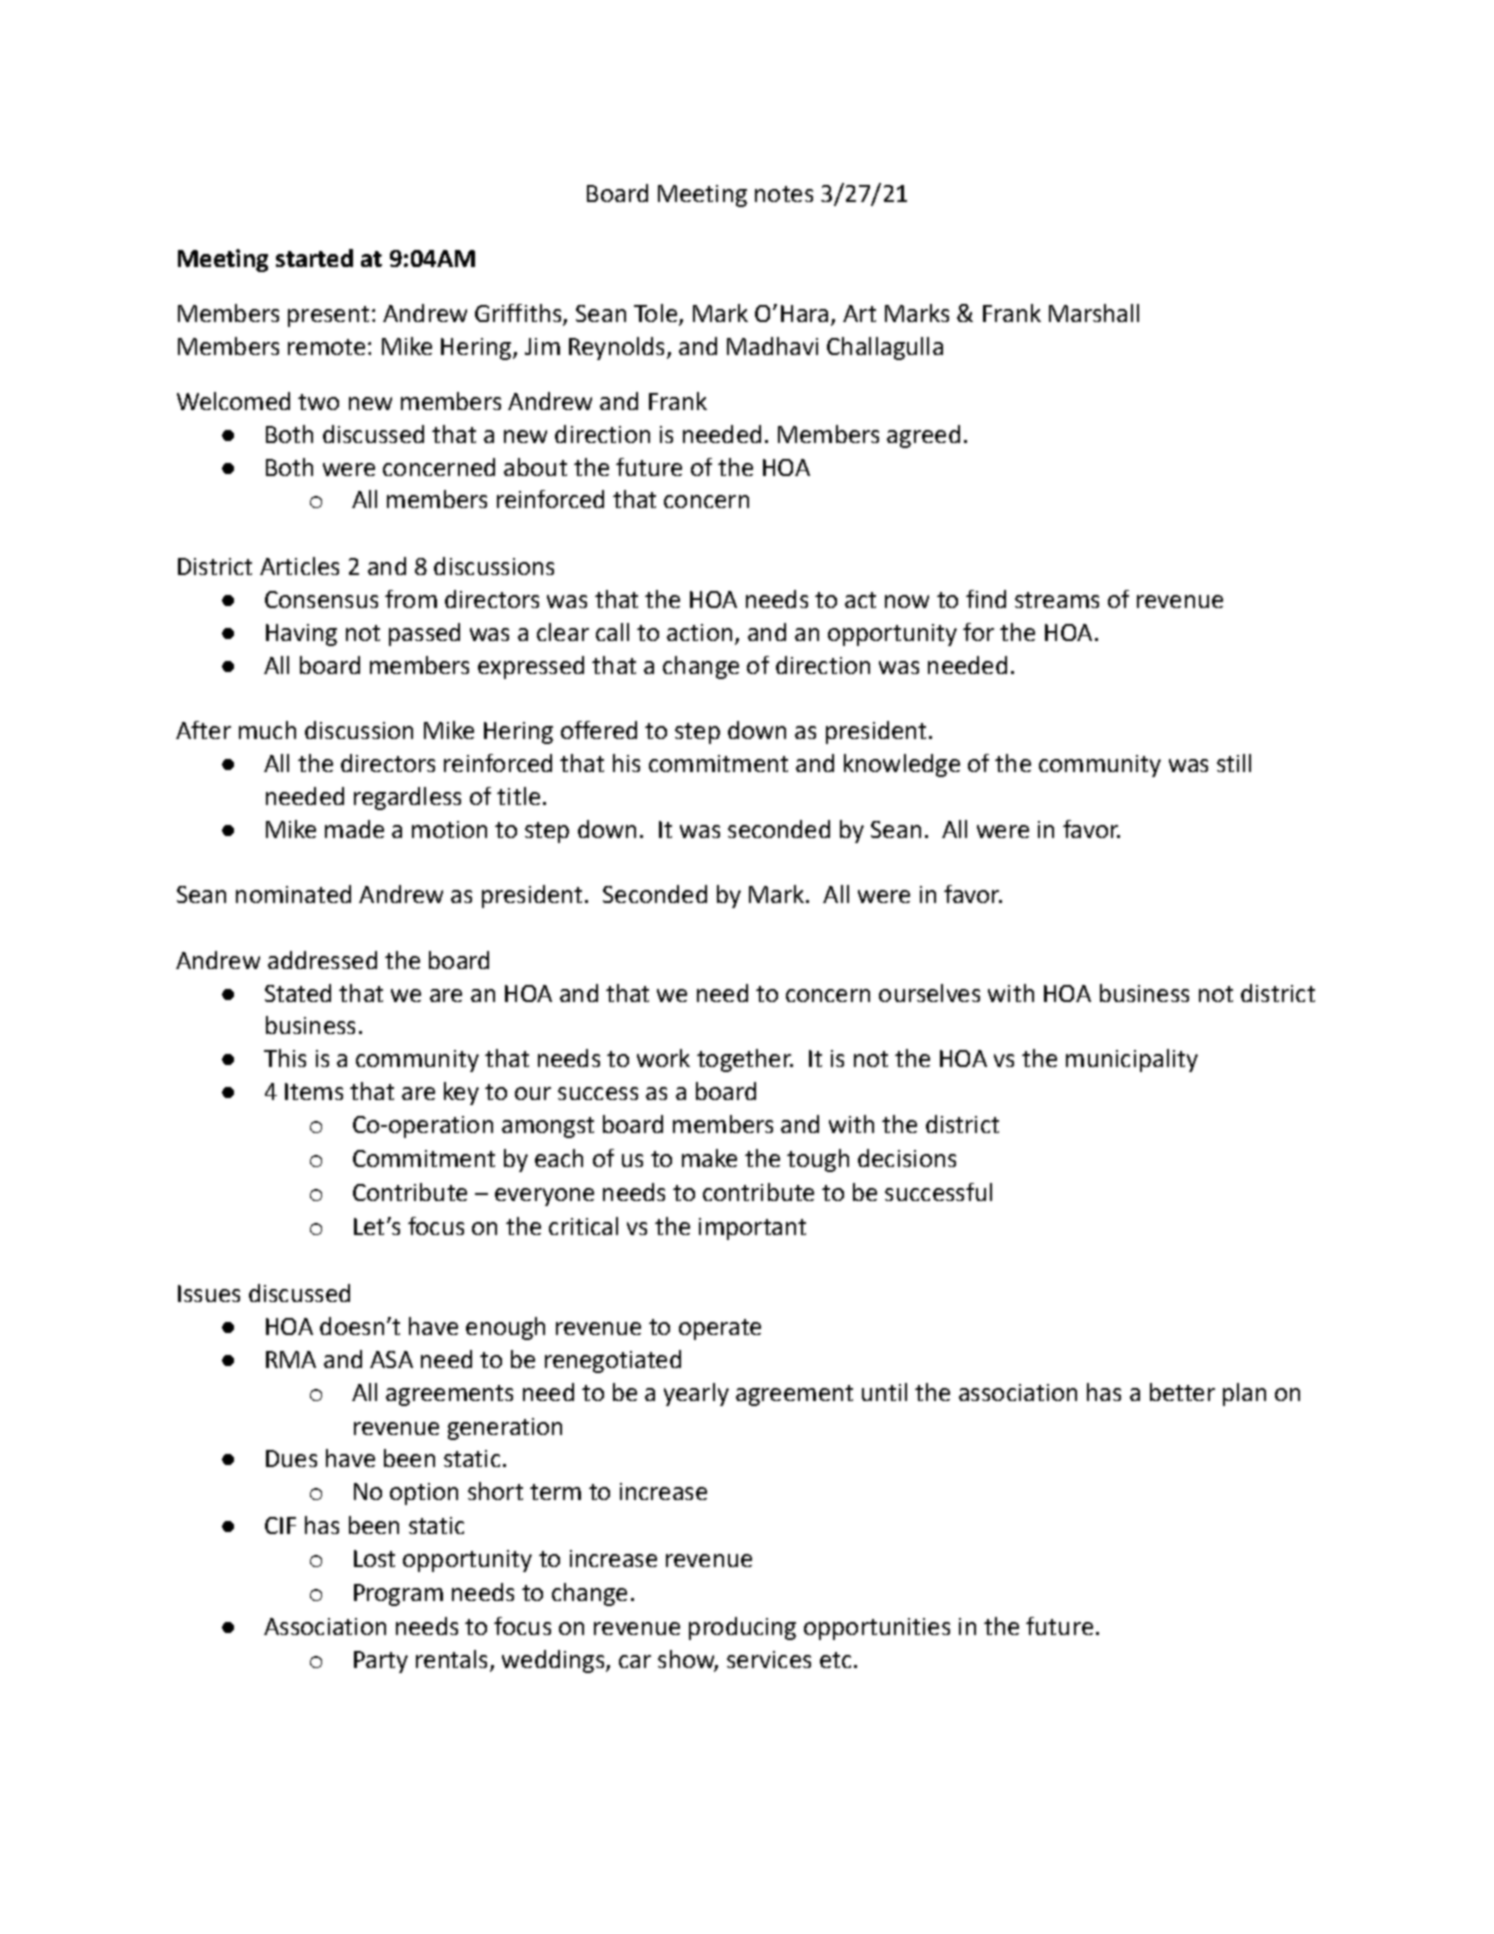  I want to click on producing, so click(742, 1628).
